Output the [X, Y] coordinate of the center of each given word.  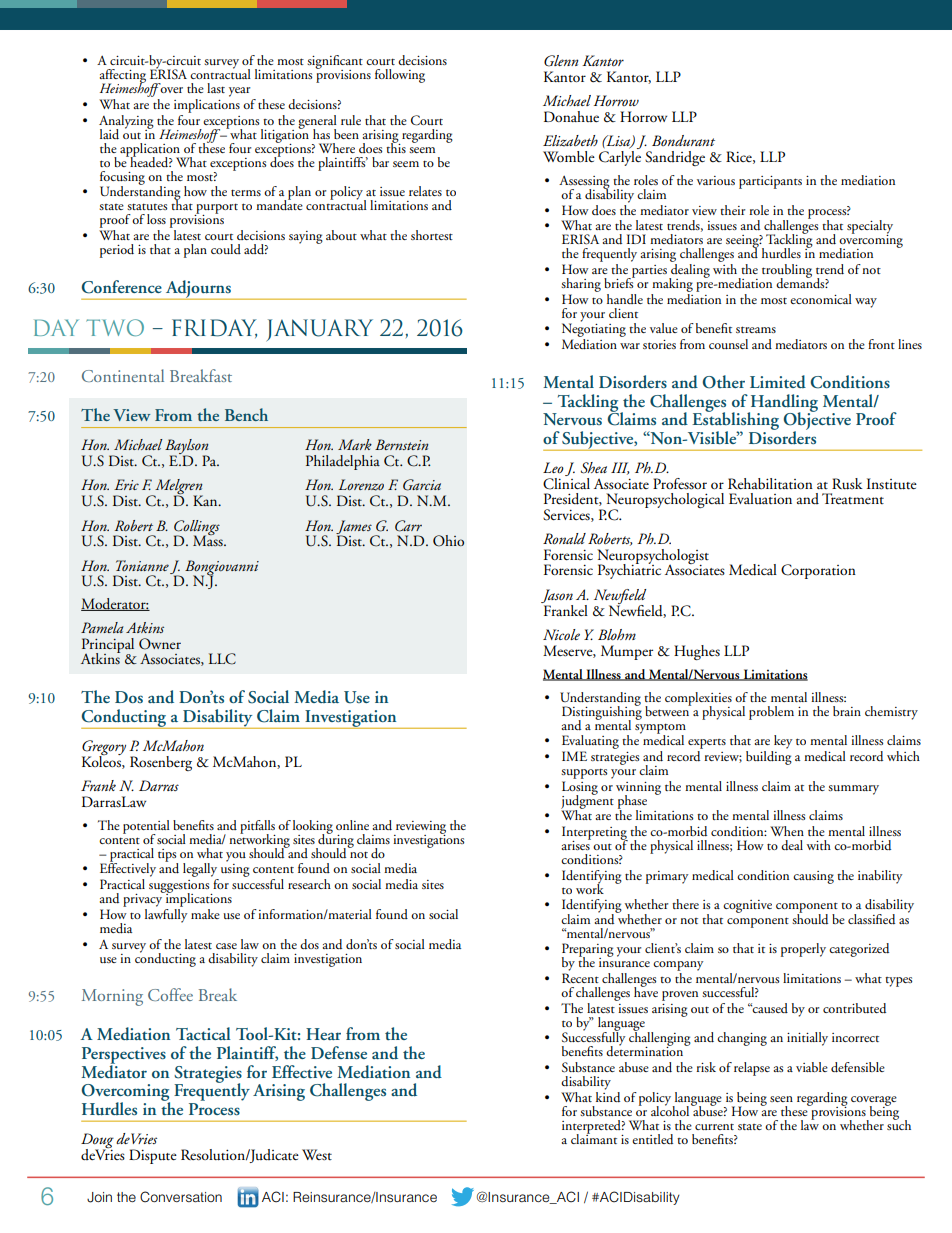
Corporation [818, 571]
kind [608, 1095]
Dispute [153, 1156]
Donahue [571, 116]
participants [770, 182]
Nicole [561, 634]
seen [781, 1099]
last [216, 88]
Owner [160, 644]
